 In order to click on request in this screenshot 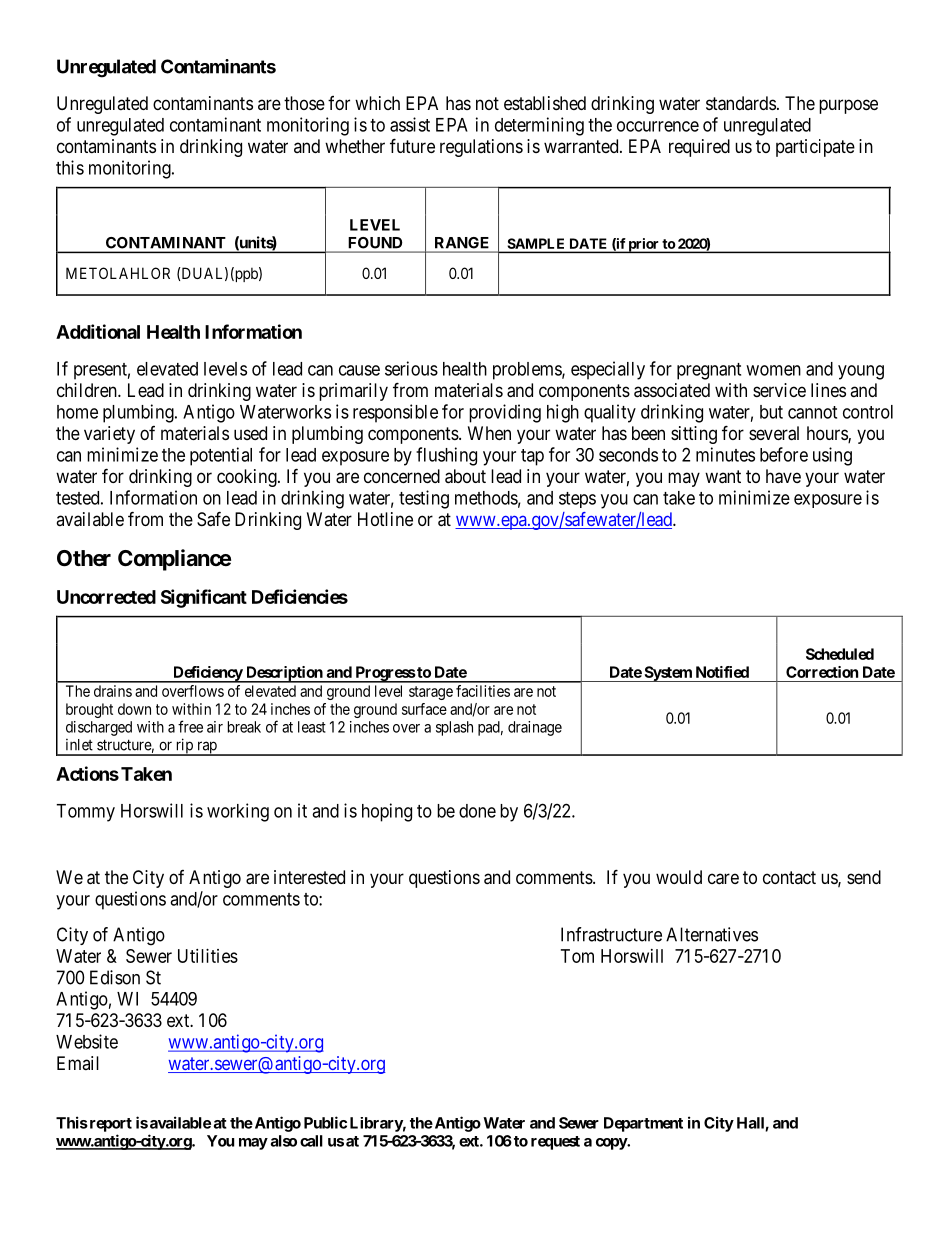, I will do `click(555, 1143)`.
